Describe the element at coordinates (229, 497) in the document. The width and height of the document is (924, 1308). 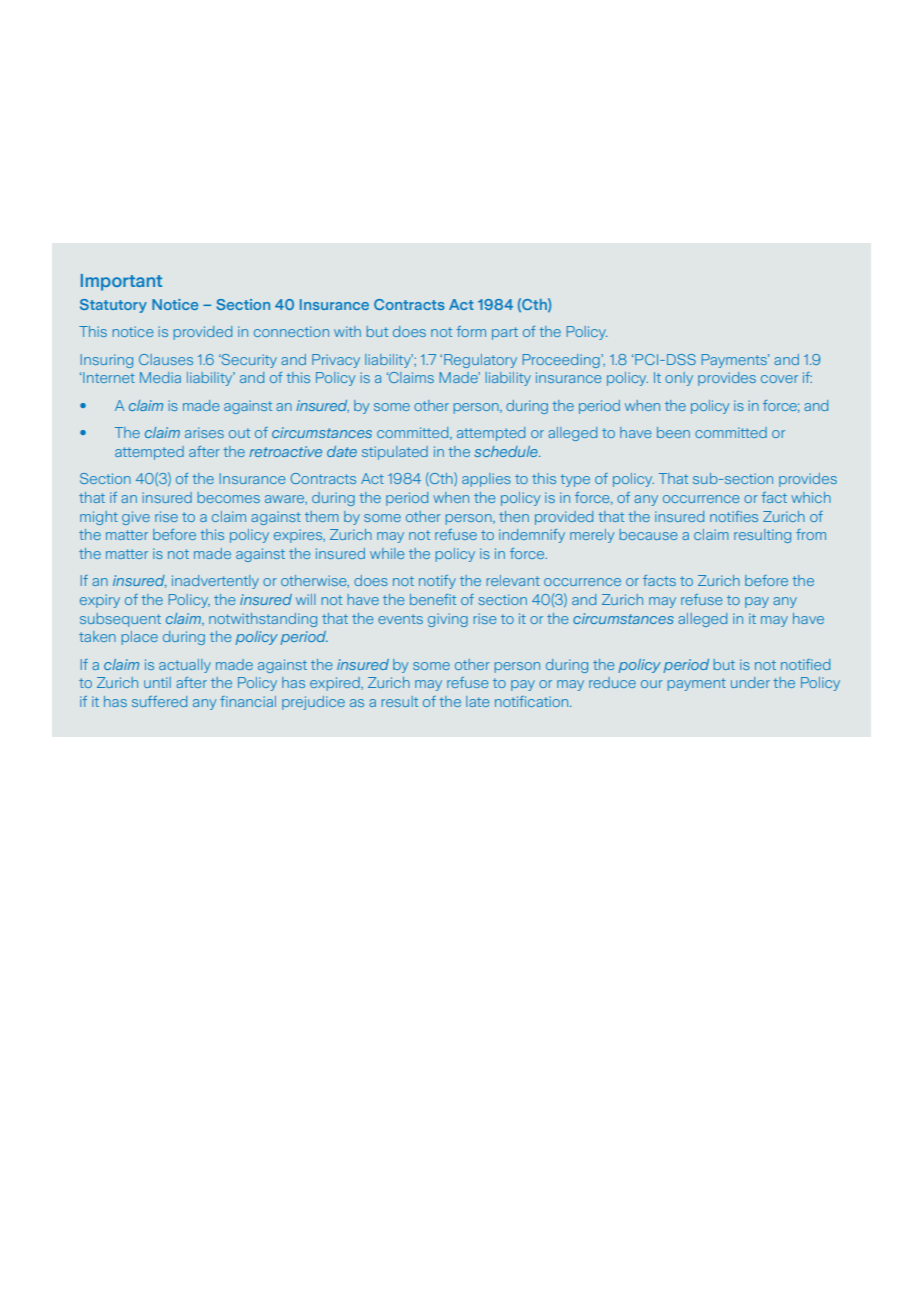
I see `becomes` at that location.
